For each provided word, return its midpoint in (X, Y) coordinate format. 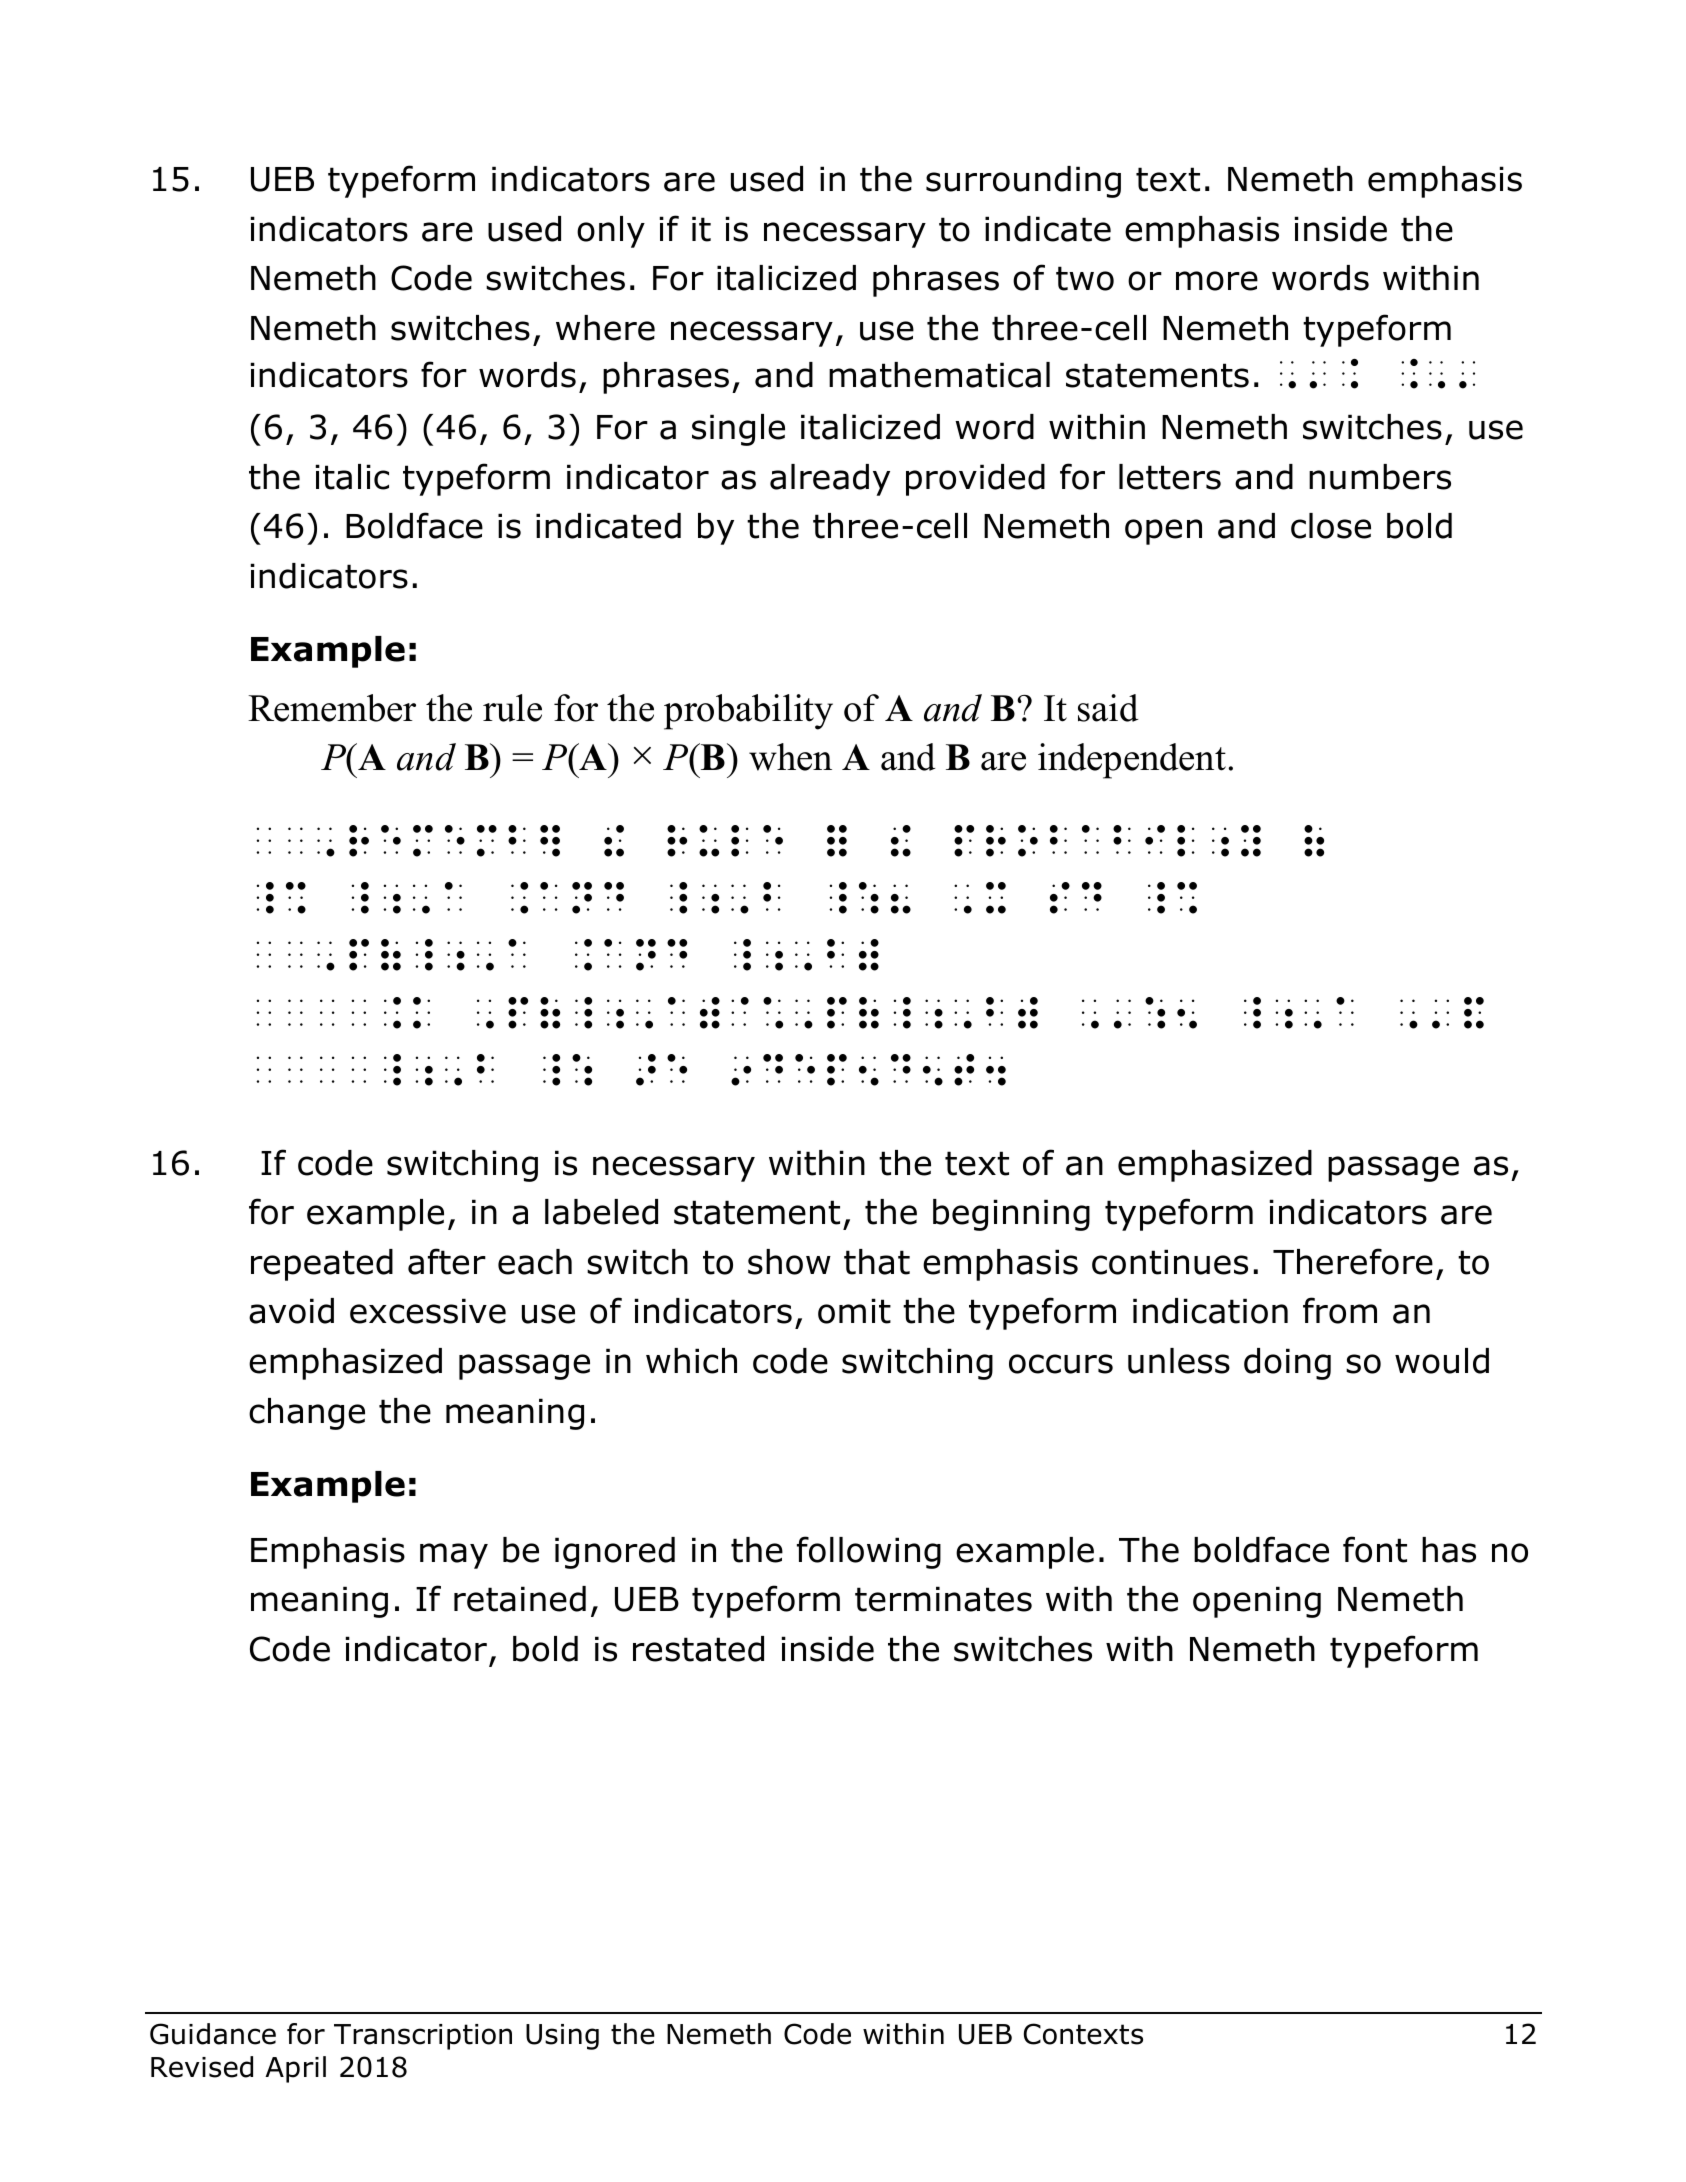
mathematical (939, 375)
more (1217, 281)
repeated (322, 1265)
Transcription (423, 2037)
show (789, 1262)
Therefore (1353, 1261)
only (611, 232)
